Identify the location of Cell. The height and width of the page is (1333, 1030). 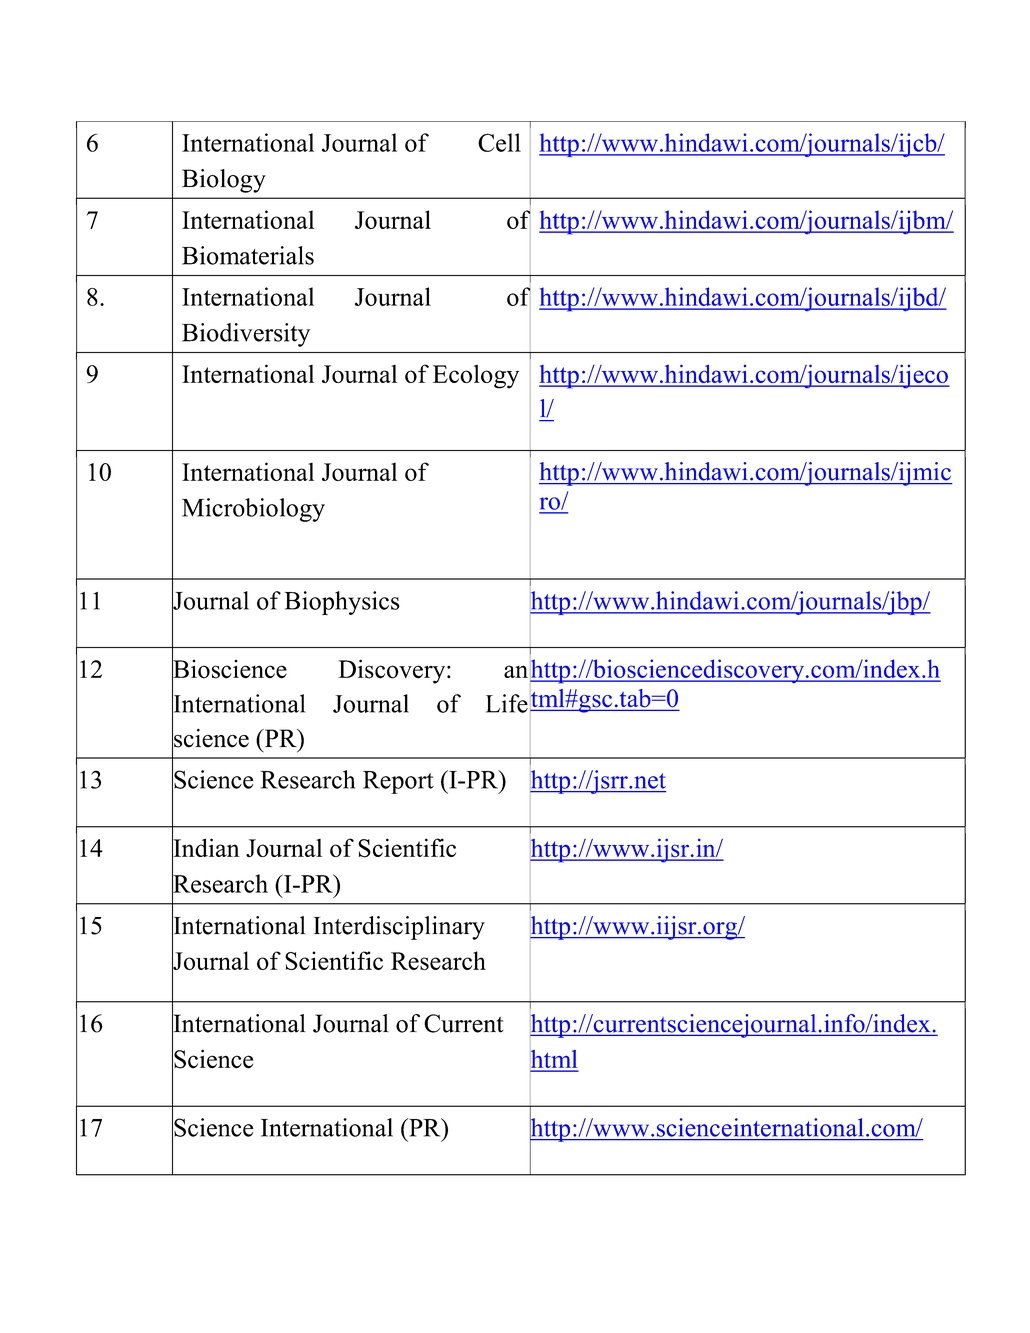
(499, 142).
